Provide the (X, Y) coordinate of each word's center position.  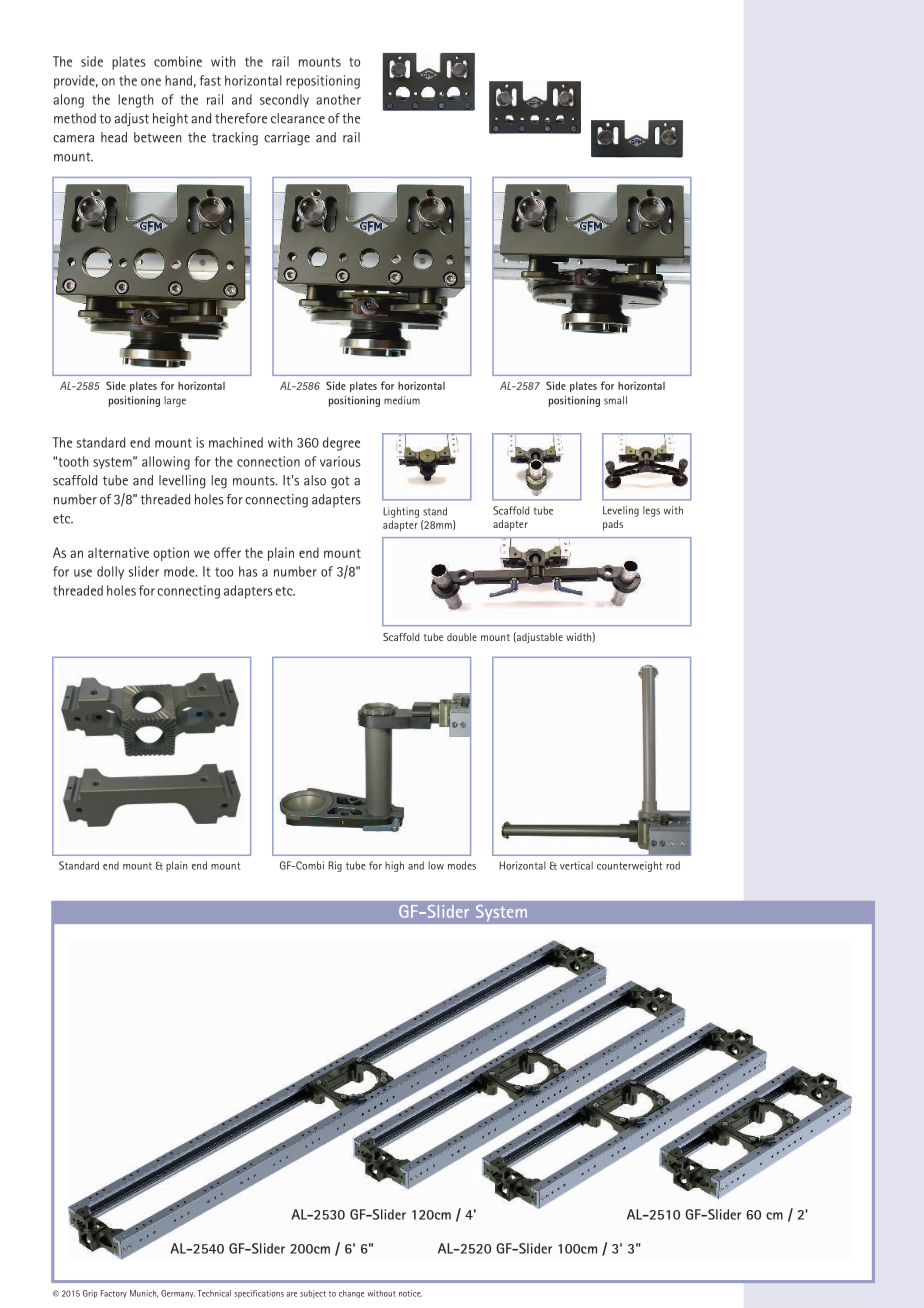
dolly (110, 573)
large (175, 401)
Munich (144, 1294)
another (338, 99)
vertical (576, 865)
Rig (335, 866)
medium (402, 400)
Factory (114, 1294)
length (135, 101)
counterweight (629, 866)
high (394, 866)
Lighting (401, 512)
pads (613, 525)
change (351, 1294)
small (615, 400)
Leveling (621, 511)
